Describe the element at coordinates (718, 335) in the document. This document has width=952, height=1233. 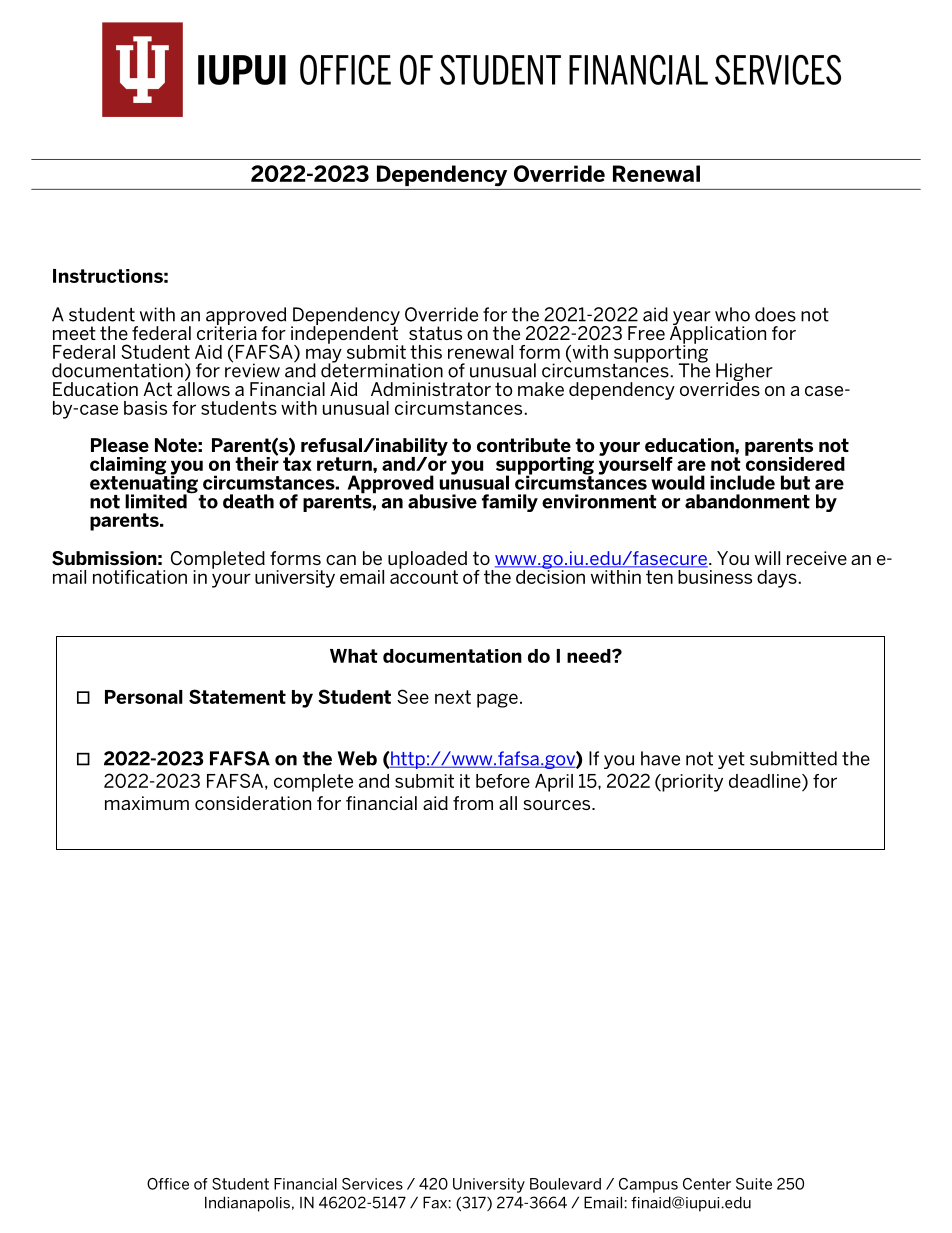
I see `Application` at that location.
